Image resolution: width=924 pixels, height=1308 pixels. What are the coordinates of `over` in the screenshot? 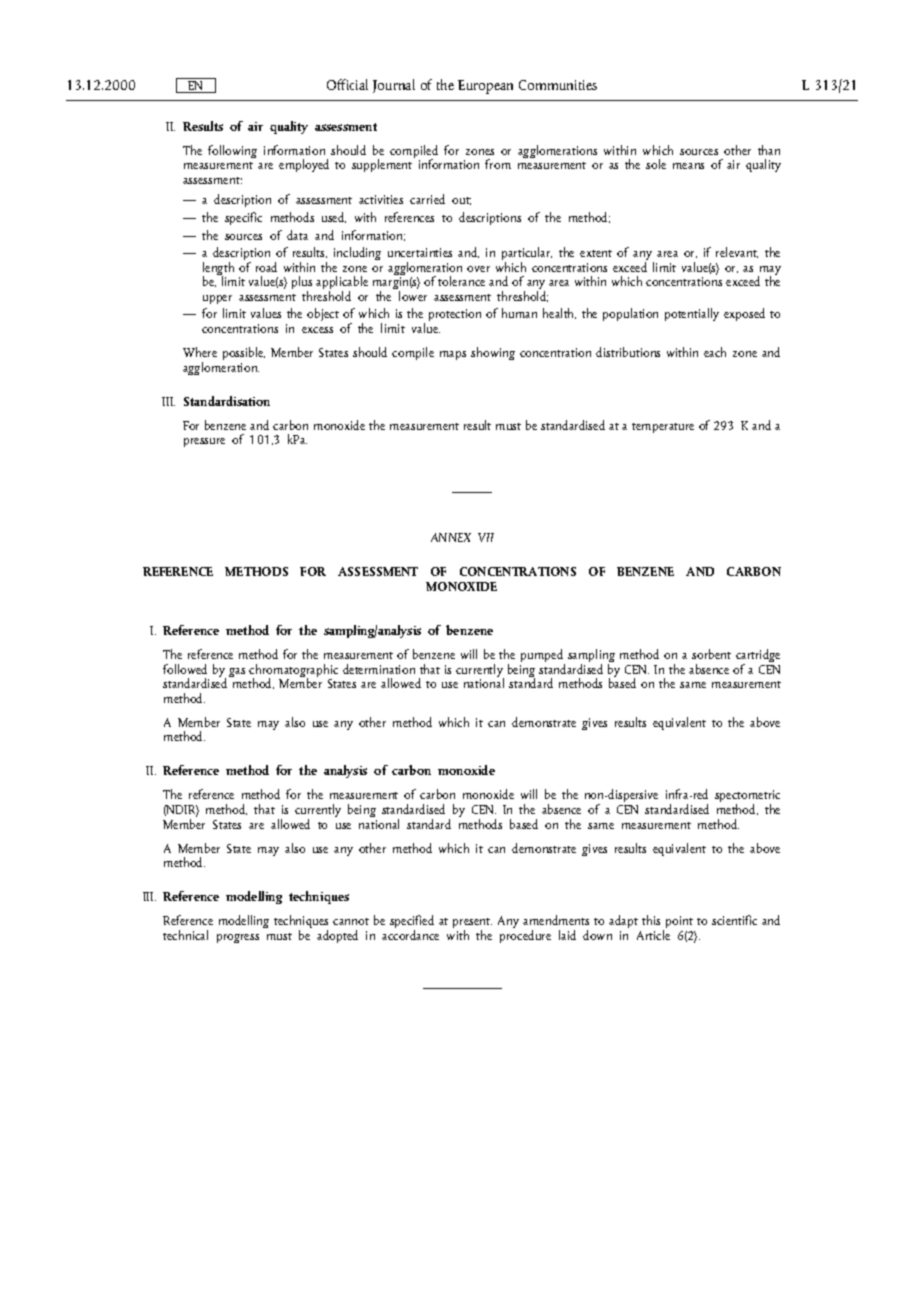 It's located at (478, 269).
